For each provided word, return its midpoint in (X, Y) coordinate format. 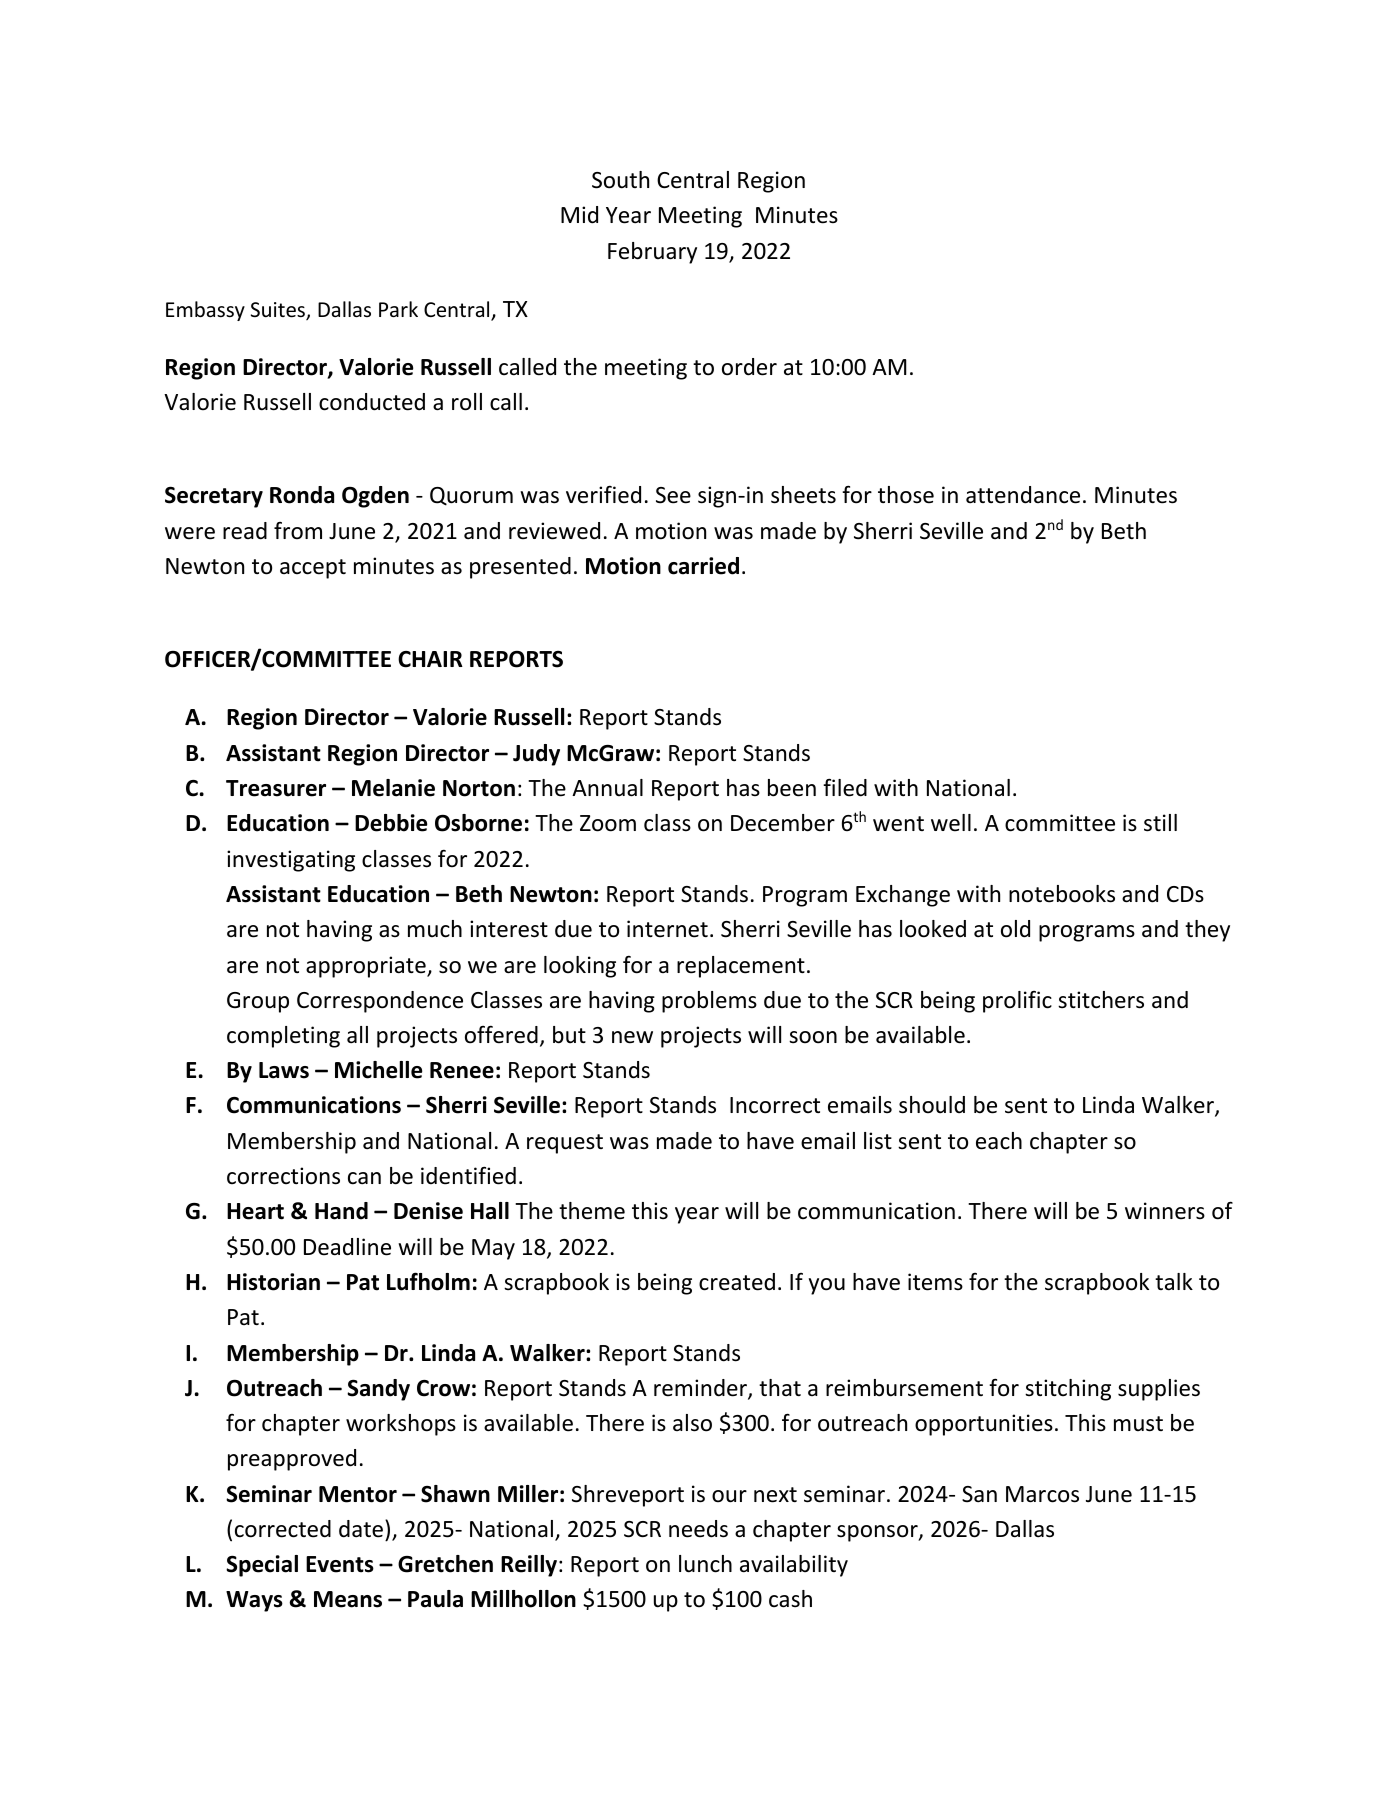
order (749, 367)
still (1160, 823)
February (652, 253)
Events (340, 1564)
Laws (284, 1070)
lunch (705, 1564)
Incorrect (775, 1105)
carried (703, 566)
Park (398, 309)
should (932, 1105)
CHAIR (430, 659)
